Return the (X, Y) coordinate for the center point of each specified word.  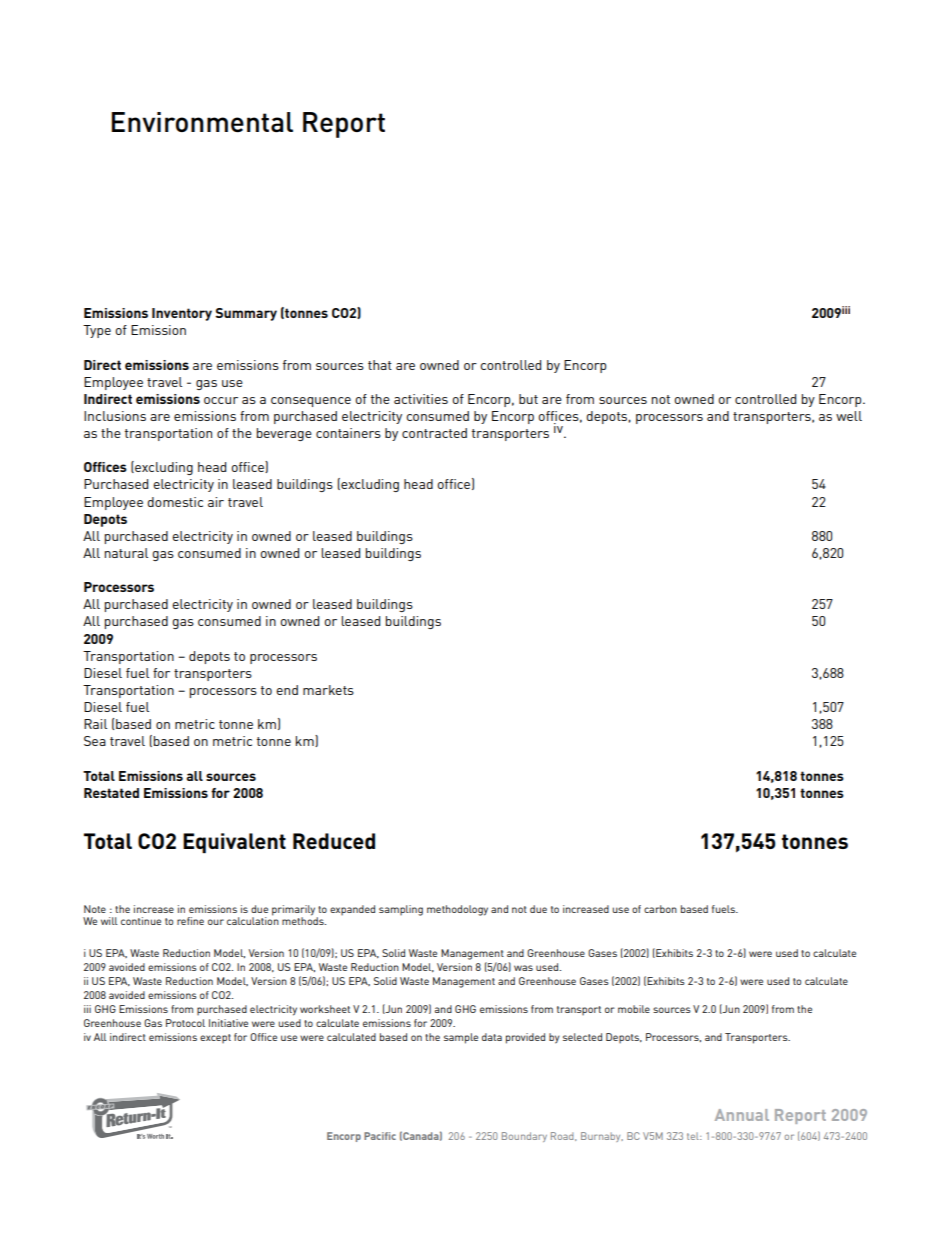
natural (126, 553)
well (849, 416)
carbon (660, 909)
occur (221, 400)
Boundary (524, 1137)
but (528, 399)
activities (421, 399)
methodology (457, 910)
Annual (742, 1115)
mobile (634, 1009)
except (215, 1038)
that (380, 365)
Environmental (202, 122)
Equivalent (234, 843)
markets (328, 690)
